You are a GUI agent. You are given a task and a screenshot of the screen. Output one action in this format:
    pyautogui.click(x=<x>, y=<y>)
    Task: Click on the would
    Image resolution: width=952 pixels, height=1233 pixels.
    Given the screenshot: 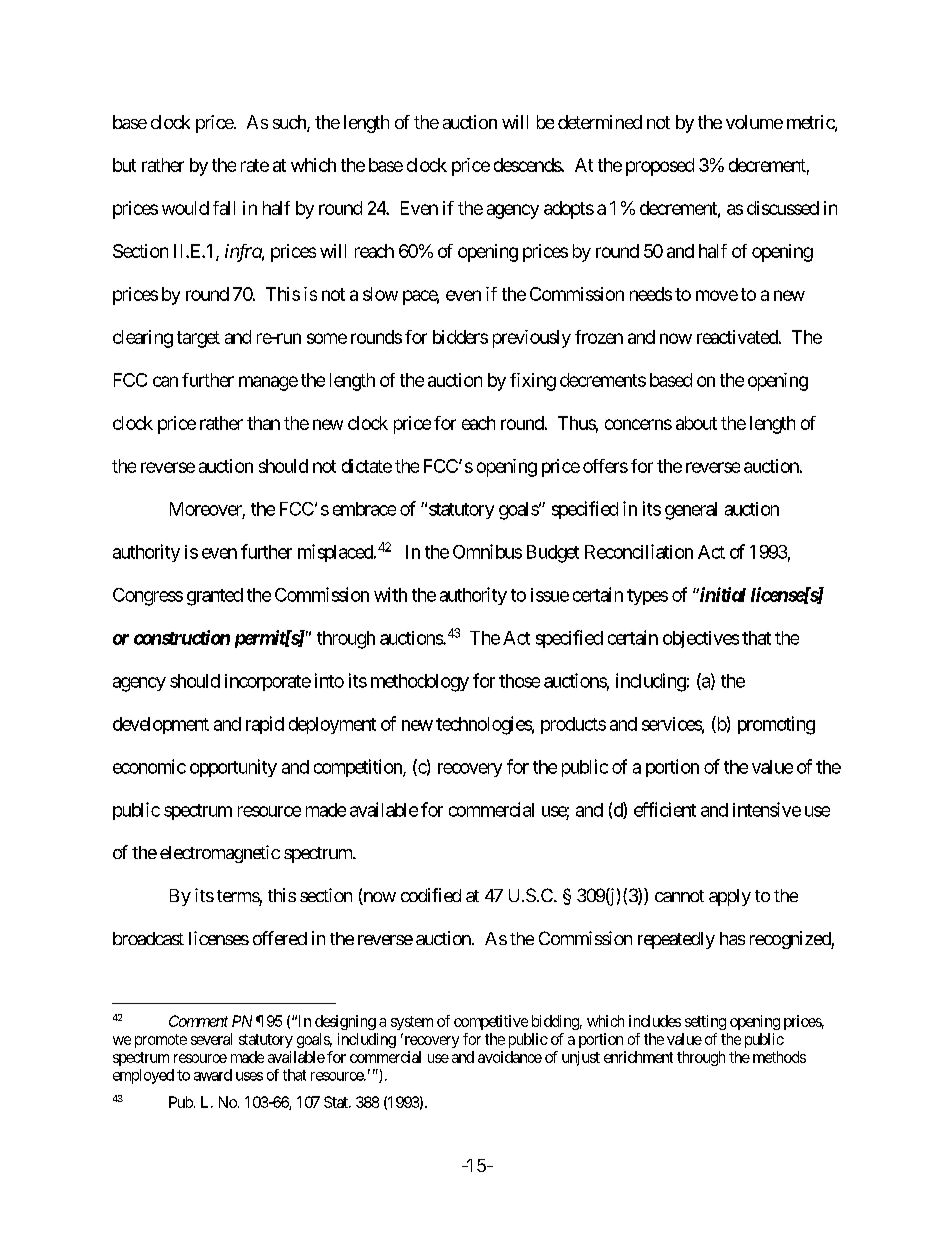 What is the action you would take?
    pyautogui.click(x=185, y=208)
